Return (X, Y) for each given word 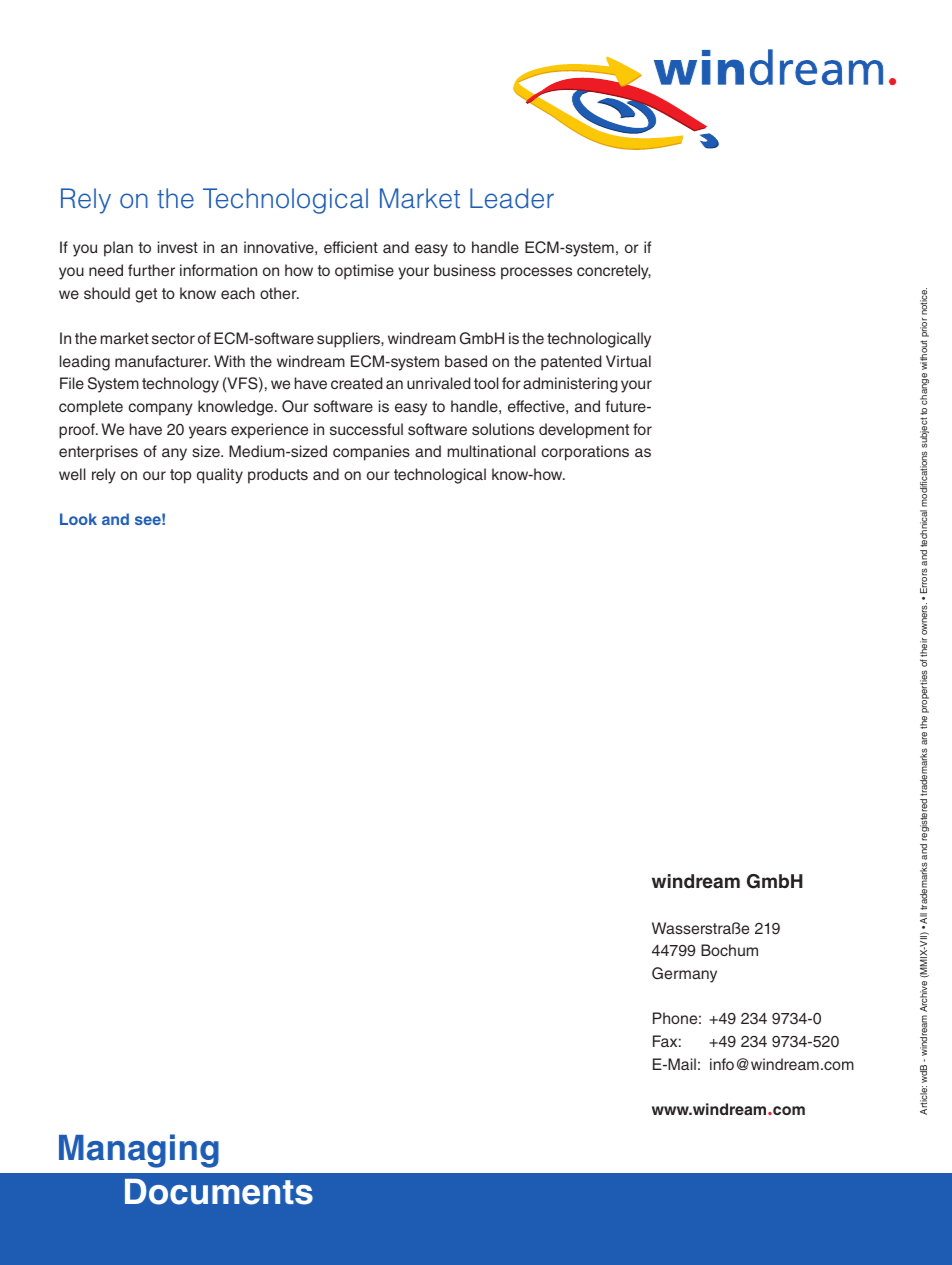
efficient (351, 247)
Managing (139, 1151)
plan (118, 249)
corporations (585, 453)
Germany (684, 975)
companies (371, 453)
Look (78, 519)
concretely (614, 272)
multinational (492, 451)
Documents (219, 1192)
